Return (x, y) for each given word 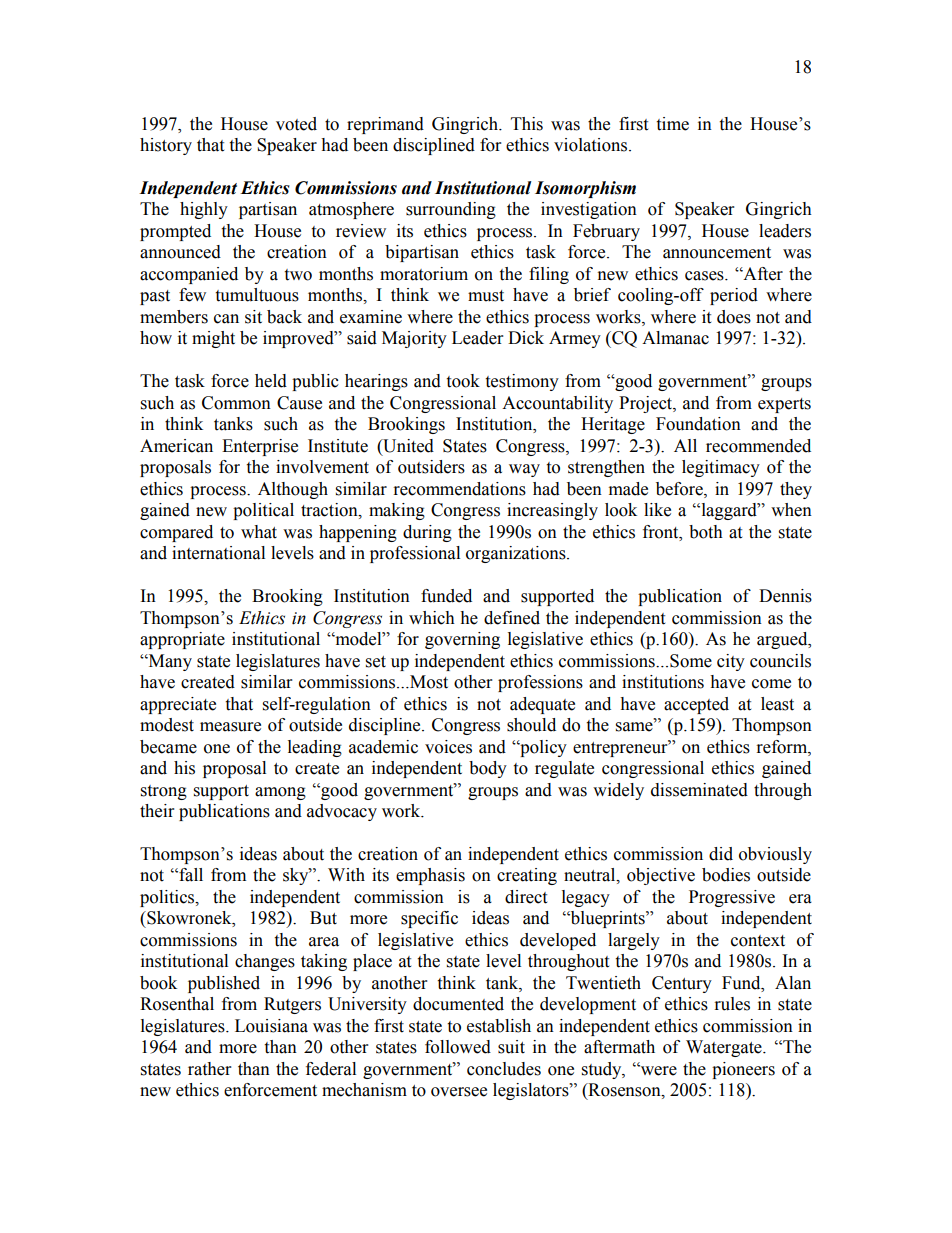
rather (209, 1069)
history (166, 146)
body (488, 769)
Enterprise (260, 447)
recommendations (460, 489)
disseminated (699, 790)
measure (230, 727)
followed (458, 1047)
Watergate (725, 1048)
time (672, 124)
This (527, 124)
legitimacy (721, 468)
